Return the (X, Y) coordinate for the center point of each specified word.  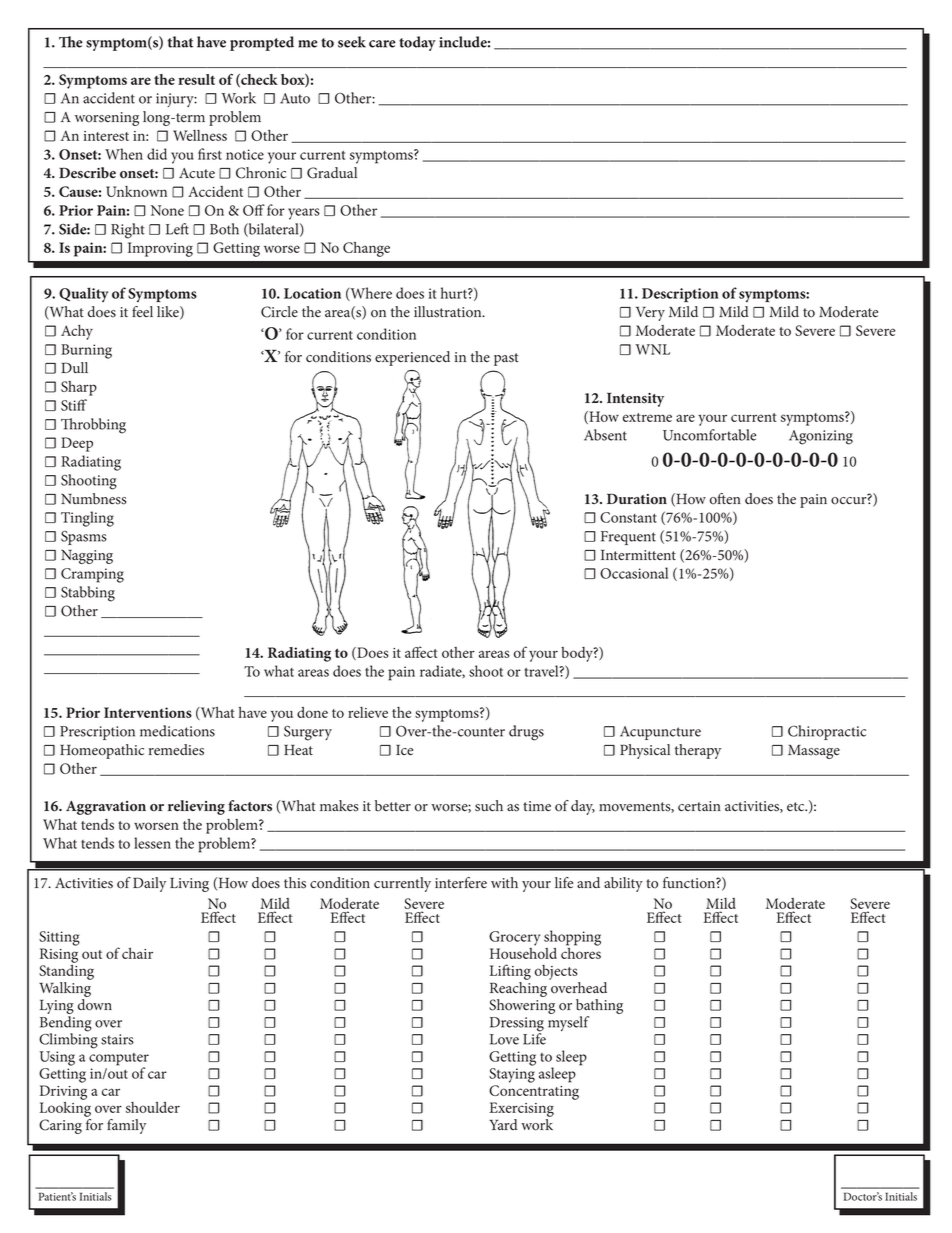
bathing (599, 1008)
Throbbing (93, 426)
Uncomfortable (709, 435)
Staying (512, 1075)
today (417, 43)
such (489, 806)
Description (680, 295)
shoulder (153, 1107)
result (196, 79)
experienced (412, 358)
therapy (698, 751)
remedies (176, 750)
